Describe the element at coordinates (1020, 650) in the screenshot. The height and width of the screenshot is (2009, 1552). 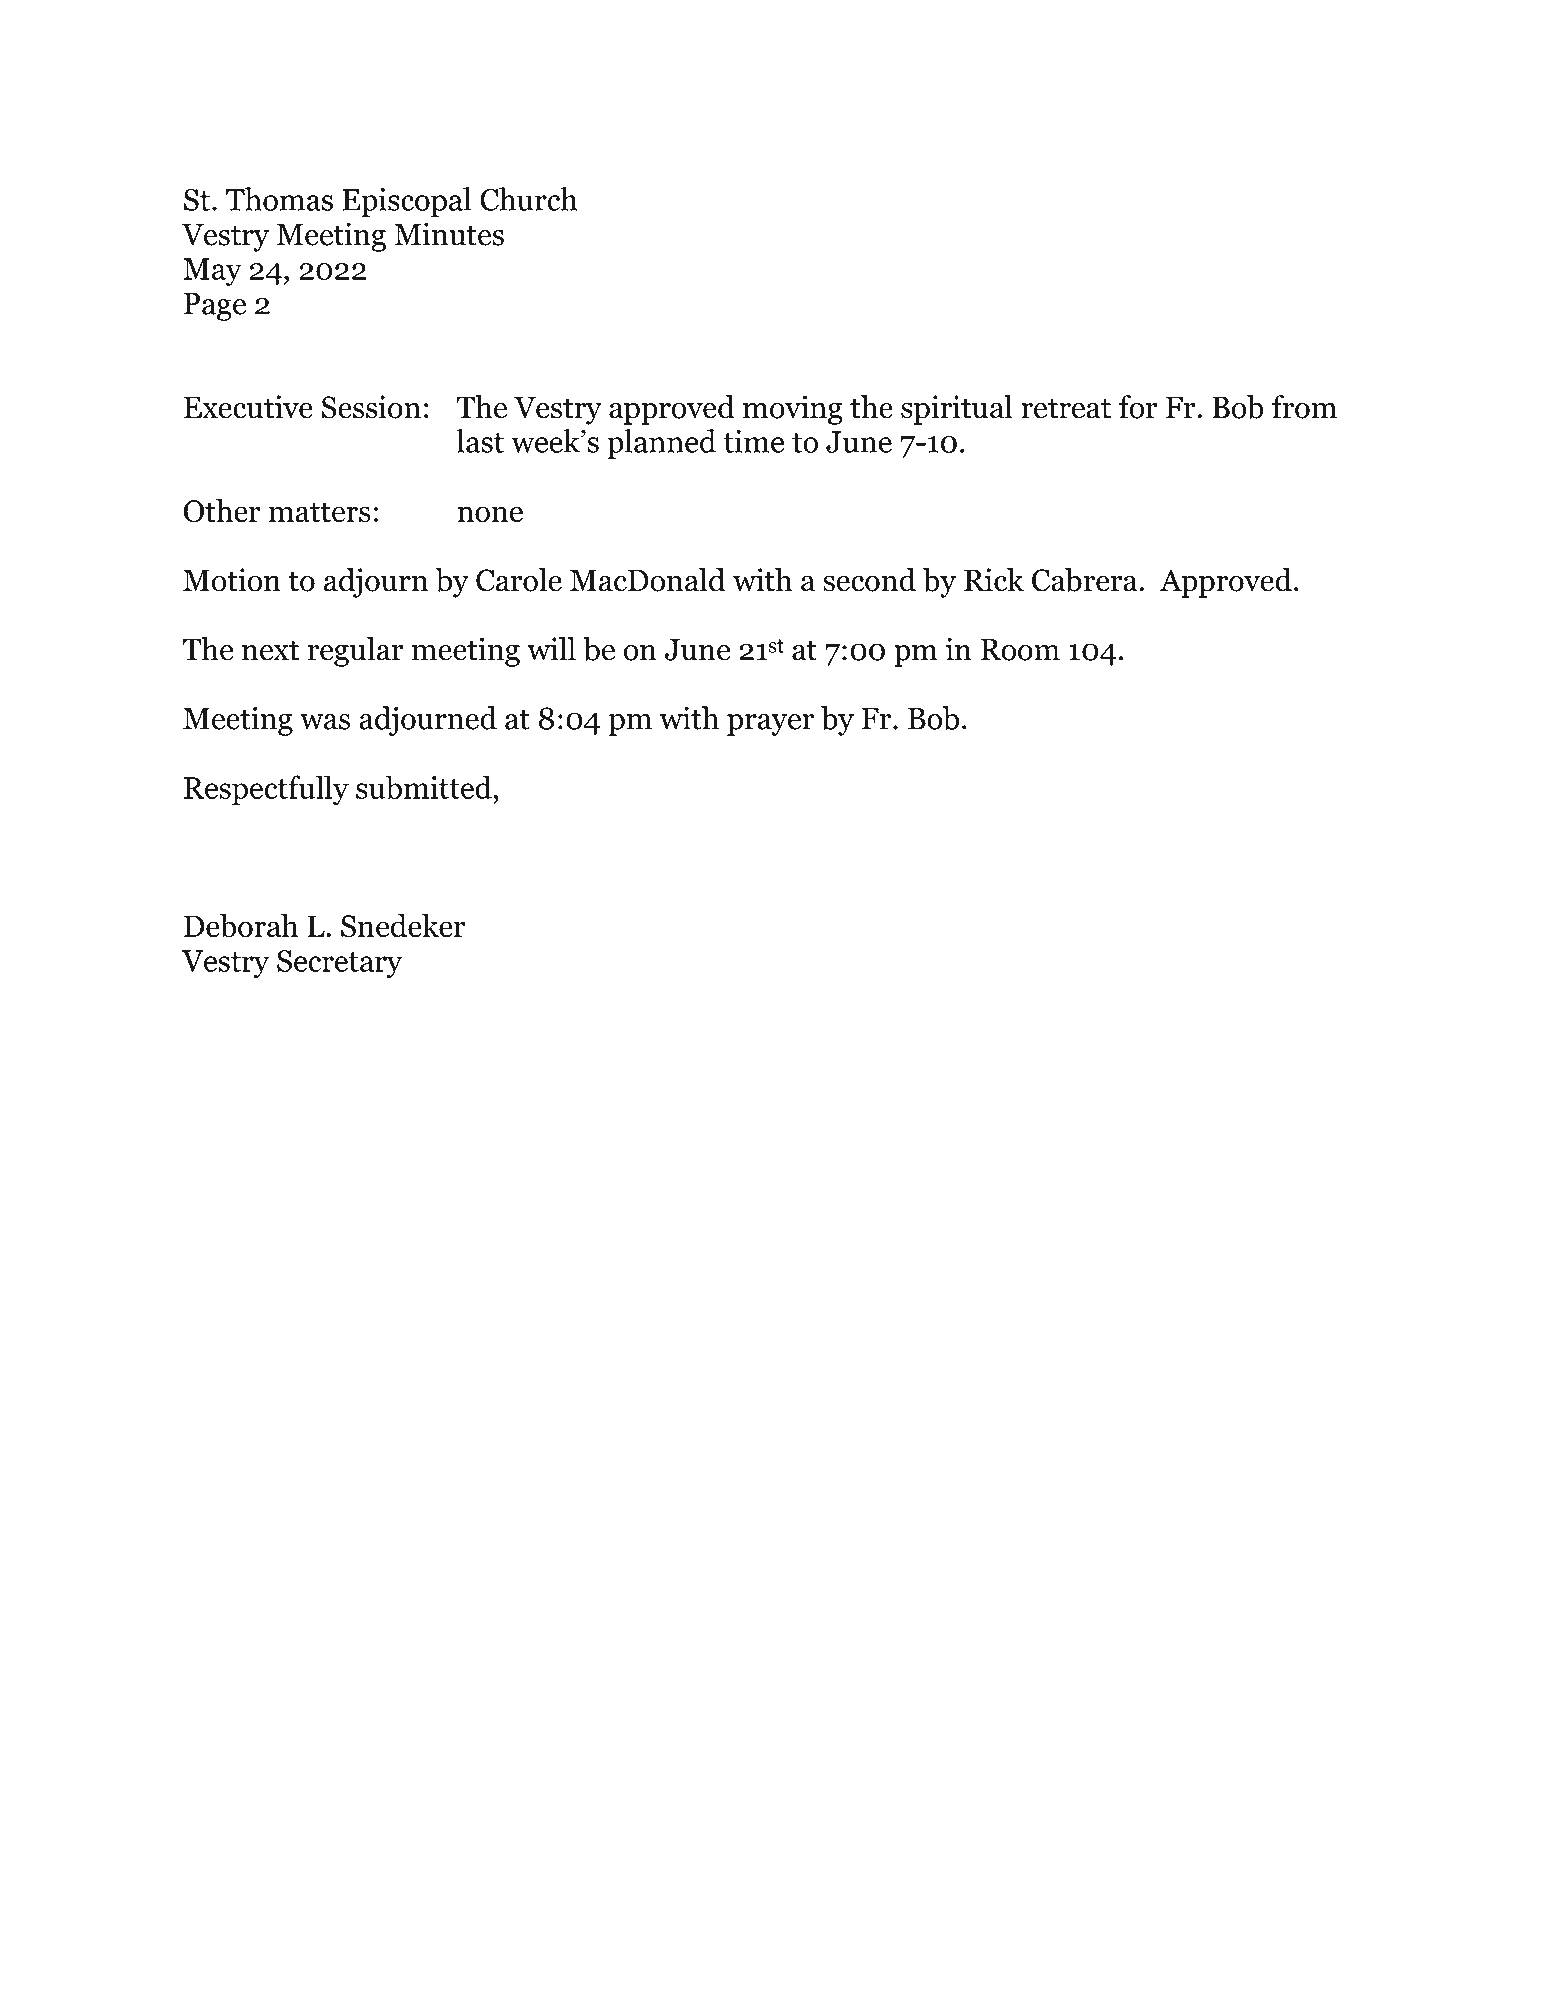
I see `Room` at that location.
